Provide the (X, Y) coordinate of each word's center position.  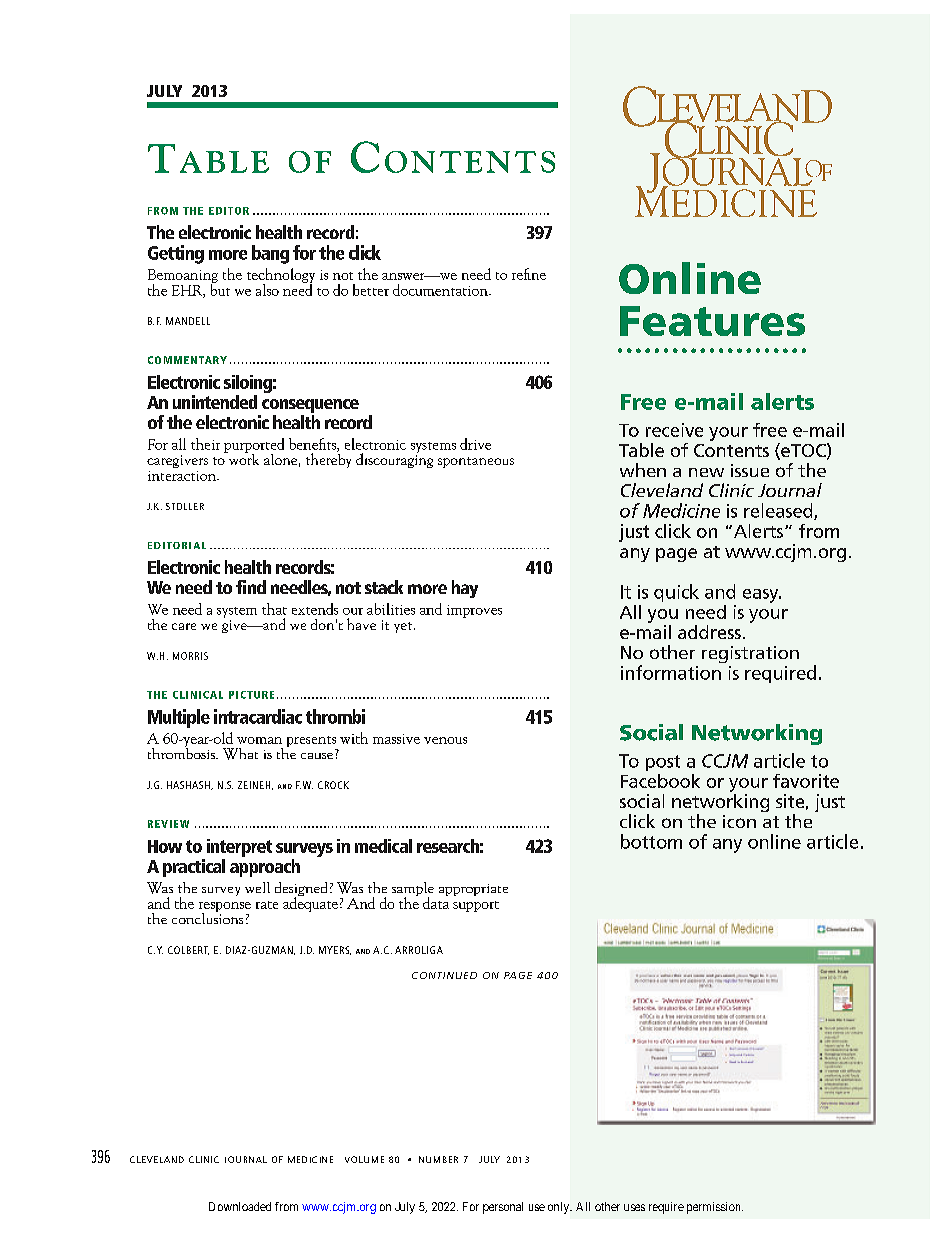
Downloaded (240, 1206)
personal (503, 1208)
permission (715, 1208)
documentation (441, 290)
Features (712, 321)
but (220, 288)
